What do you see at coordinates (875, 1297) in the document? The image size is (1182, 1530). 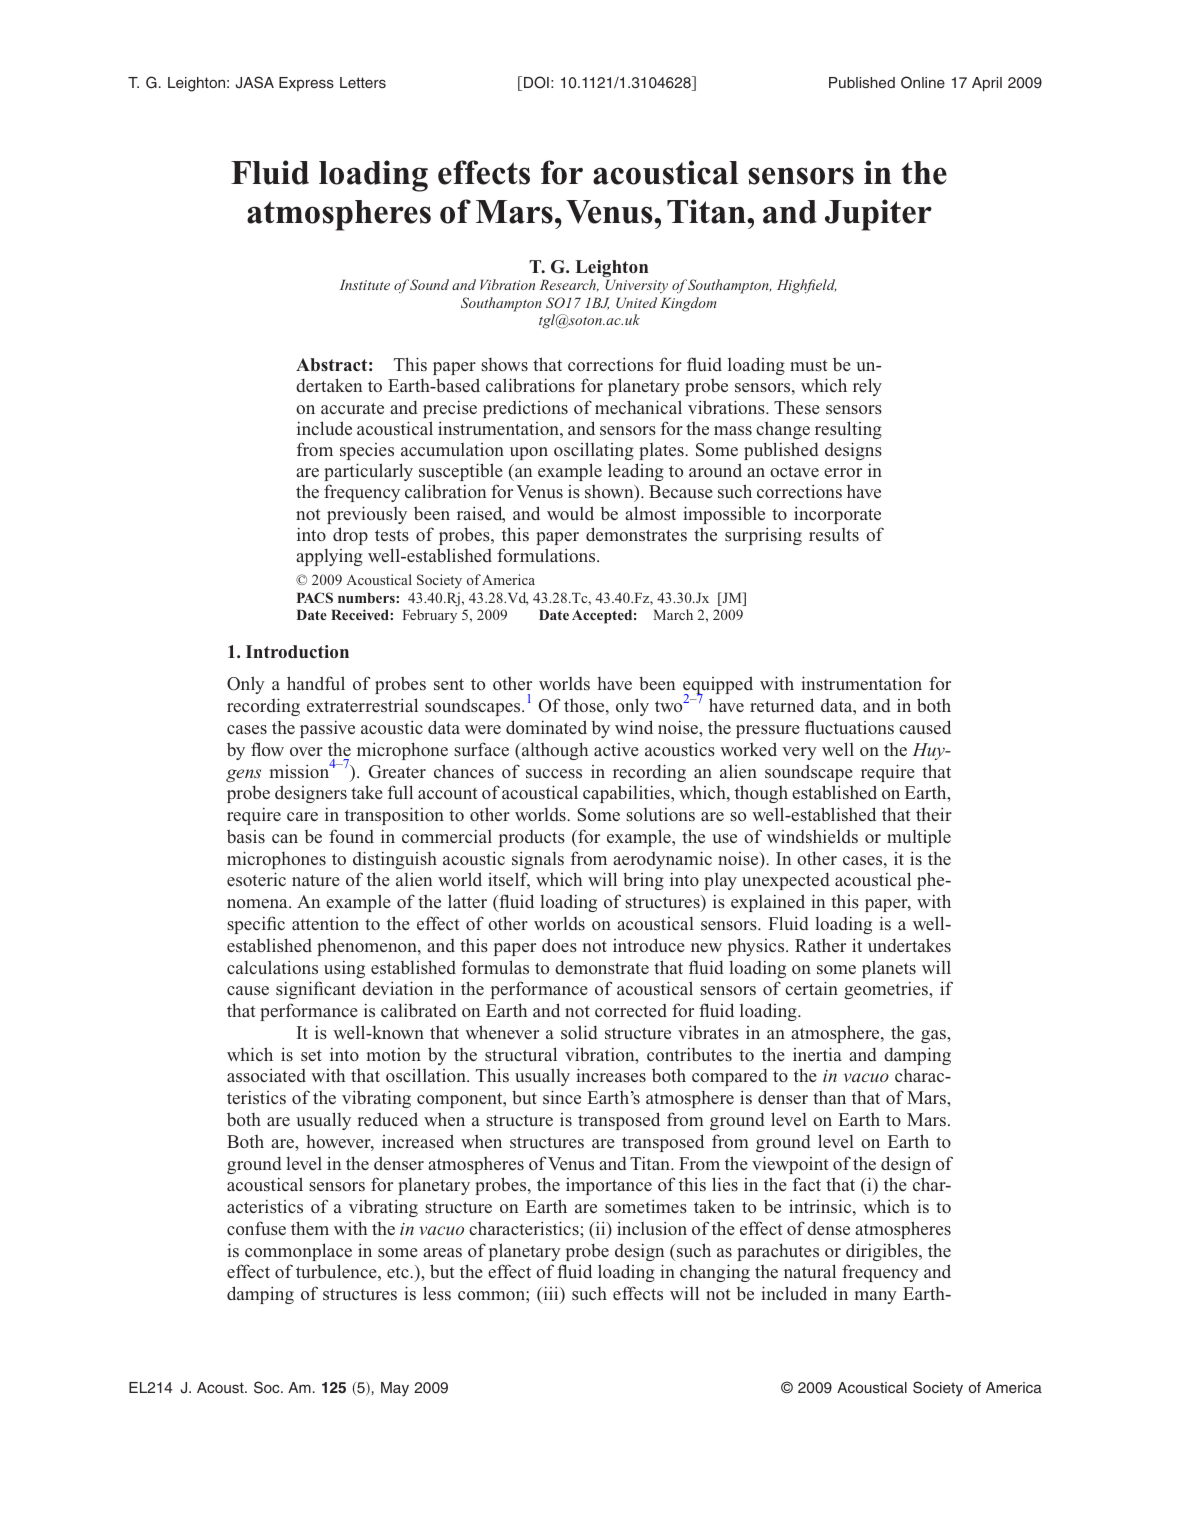 I see `many` at bounding box center [875, 1297].
